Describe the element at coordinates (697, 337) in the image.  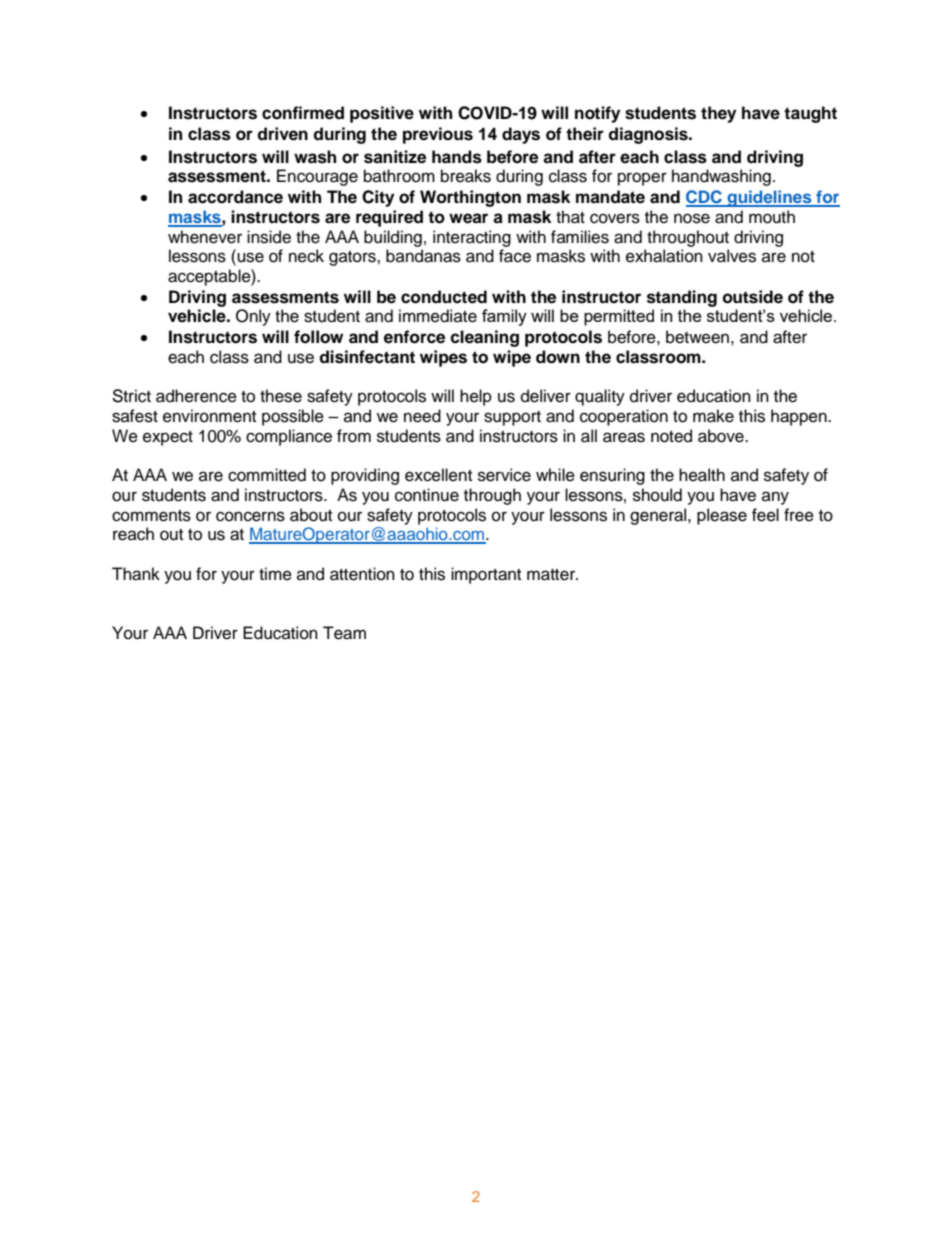
I see `between` at that location.
